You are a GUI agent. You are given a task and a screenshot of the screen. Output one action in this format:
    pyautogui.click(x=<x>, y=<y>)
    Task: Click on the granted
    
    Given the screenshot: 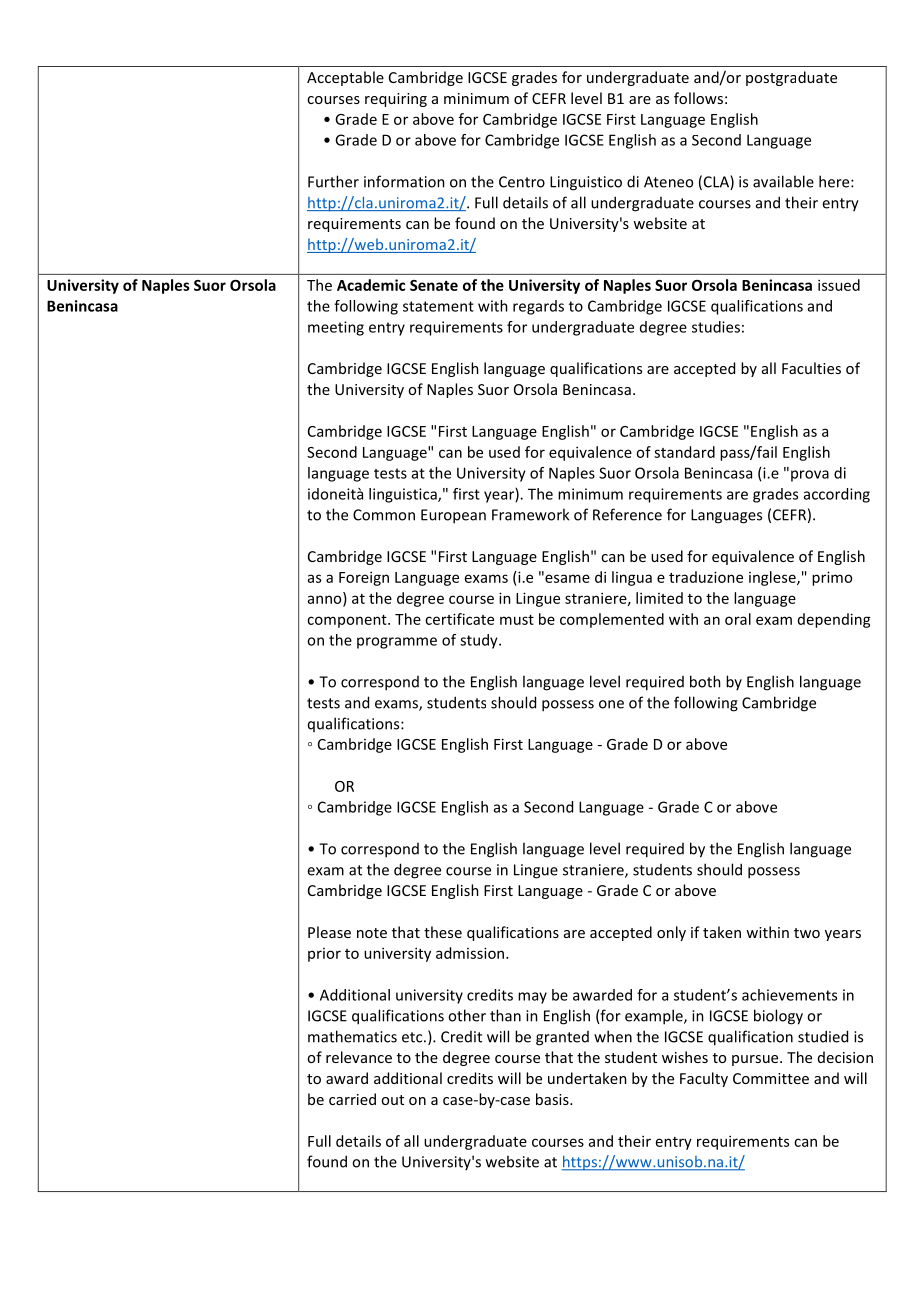 What is the action you would take?
    pyautogui.click(x=562, y=1038)
